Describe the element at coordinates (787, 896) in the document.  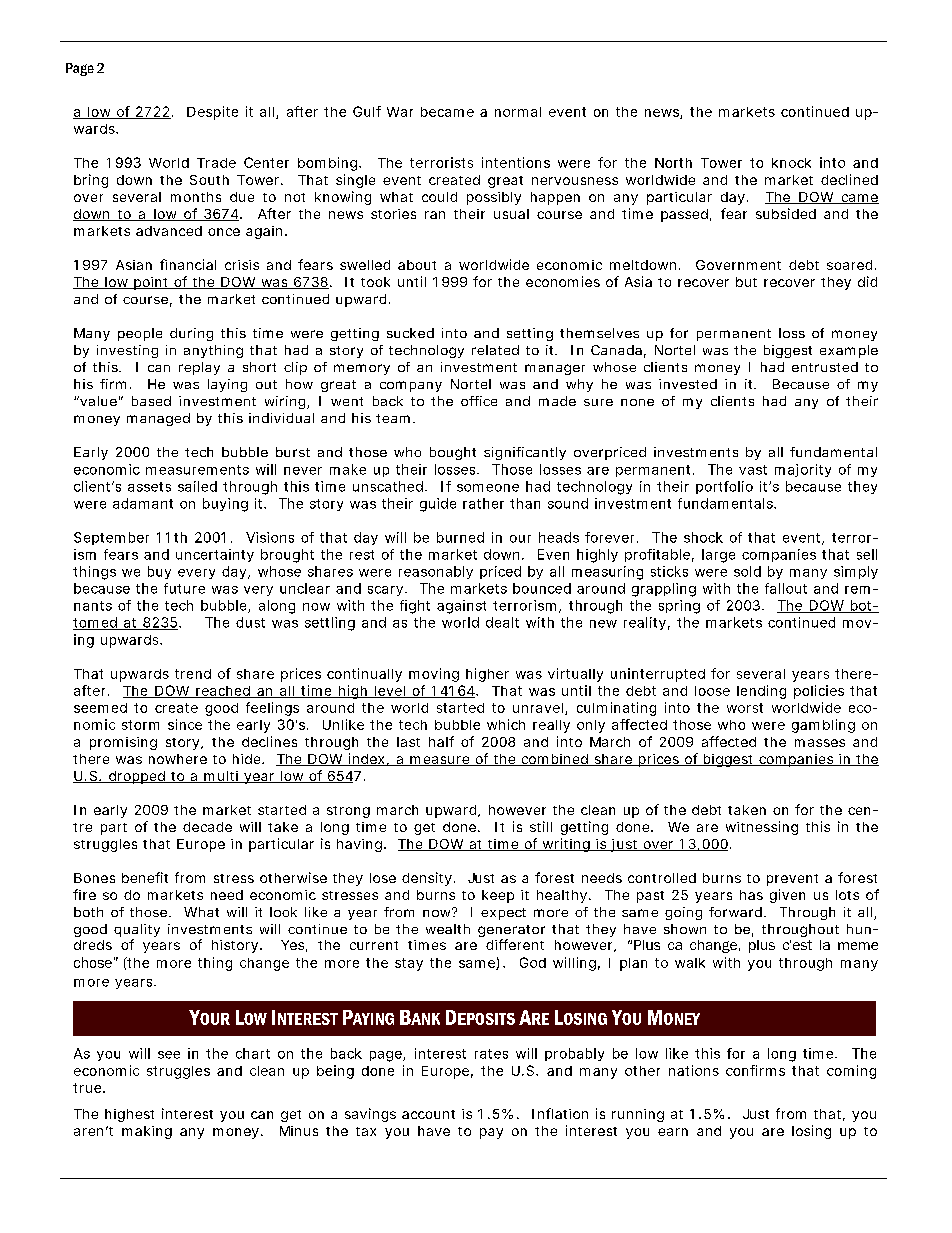
I see `given` at that location.
